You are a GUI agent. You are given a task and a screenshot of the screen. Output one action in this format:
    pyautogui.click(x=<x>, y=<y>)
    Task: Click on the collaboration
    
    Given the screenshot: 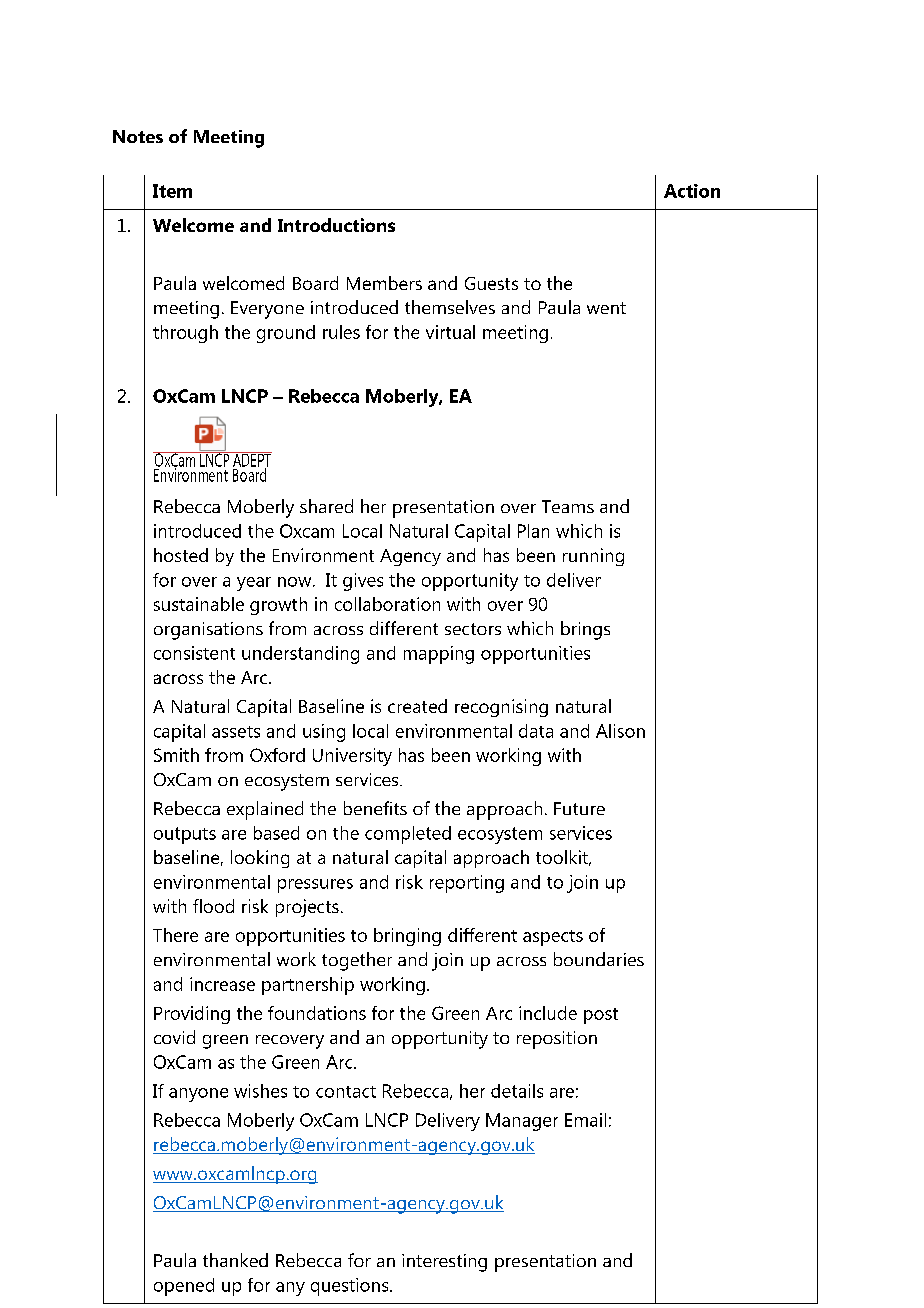 What is the action you would take?
    pyautogui.click(x=387, y=604)
